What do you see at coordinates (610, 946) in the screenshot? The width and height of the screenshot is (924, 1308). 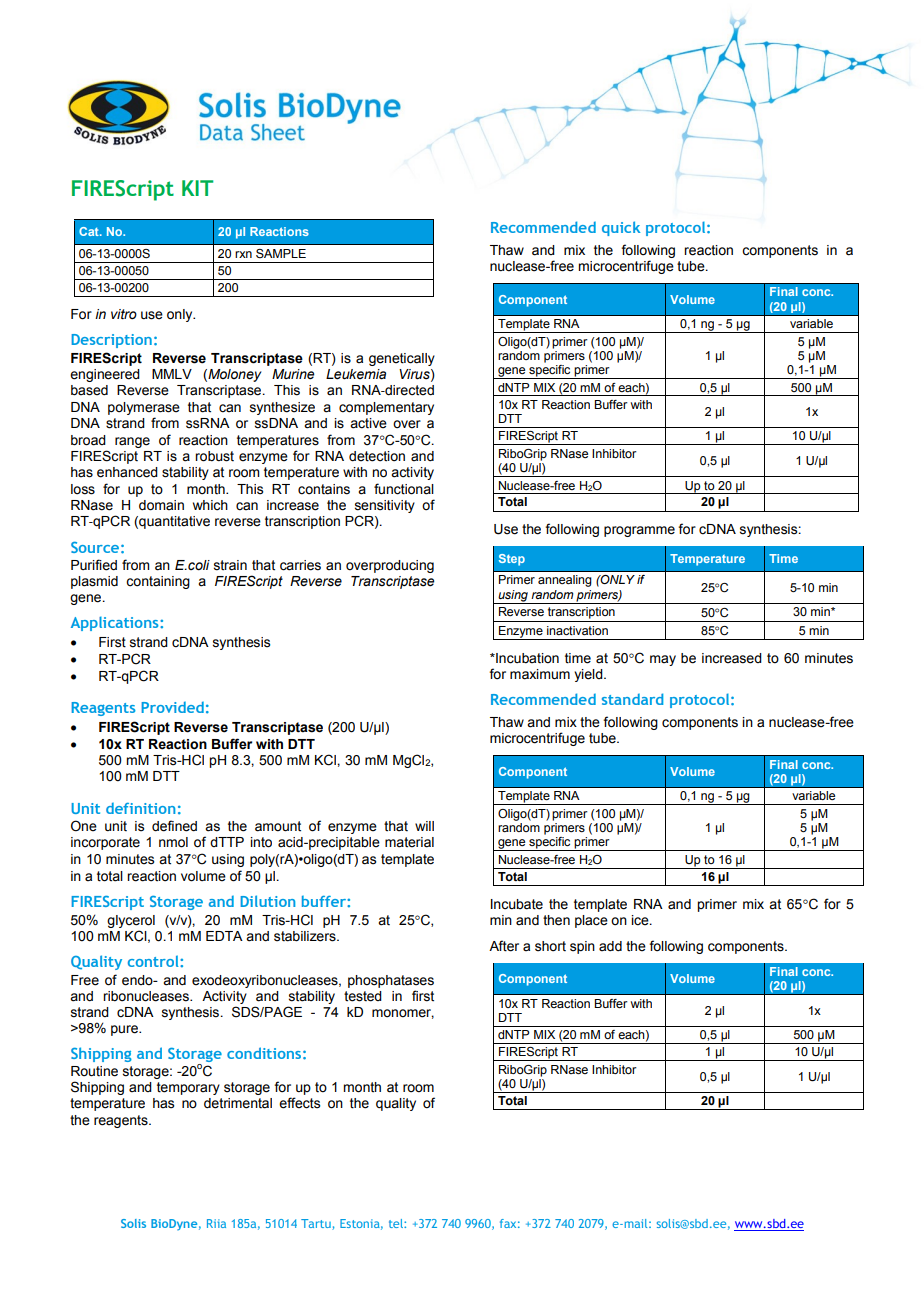 I see `add` at bounding box center [610, 946].
